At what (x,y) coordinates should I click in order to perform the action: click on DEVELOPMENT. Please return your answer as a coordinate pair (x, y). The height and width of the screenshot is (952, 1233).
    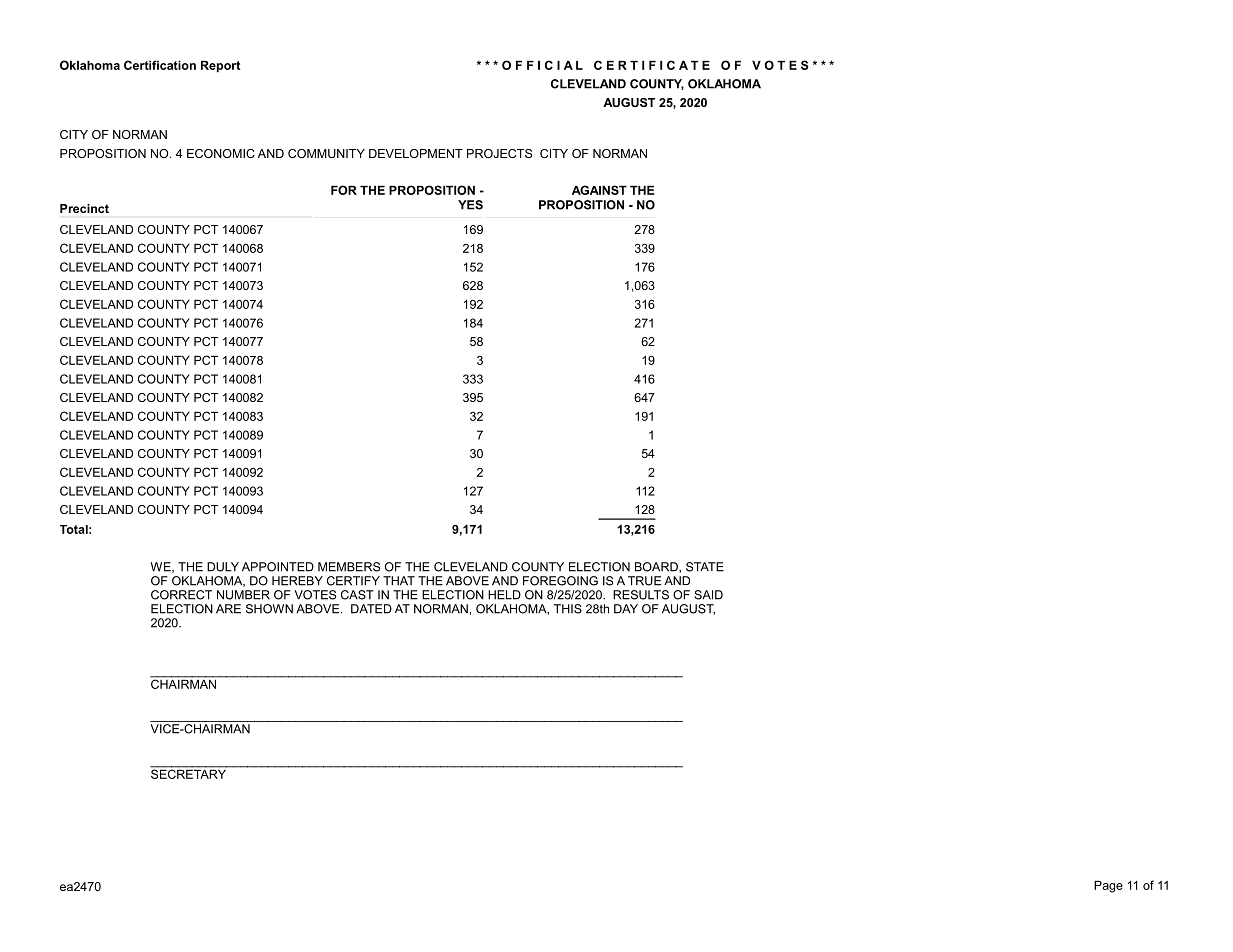
    Looking at the image, I should click on (416, 153).
